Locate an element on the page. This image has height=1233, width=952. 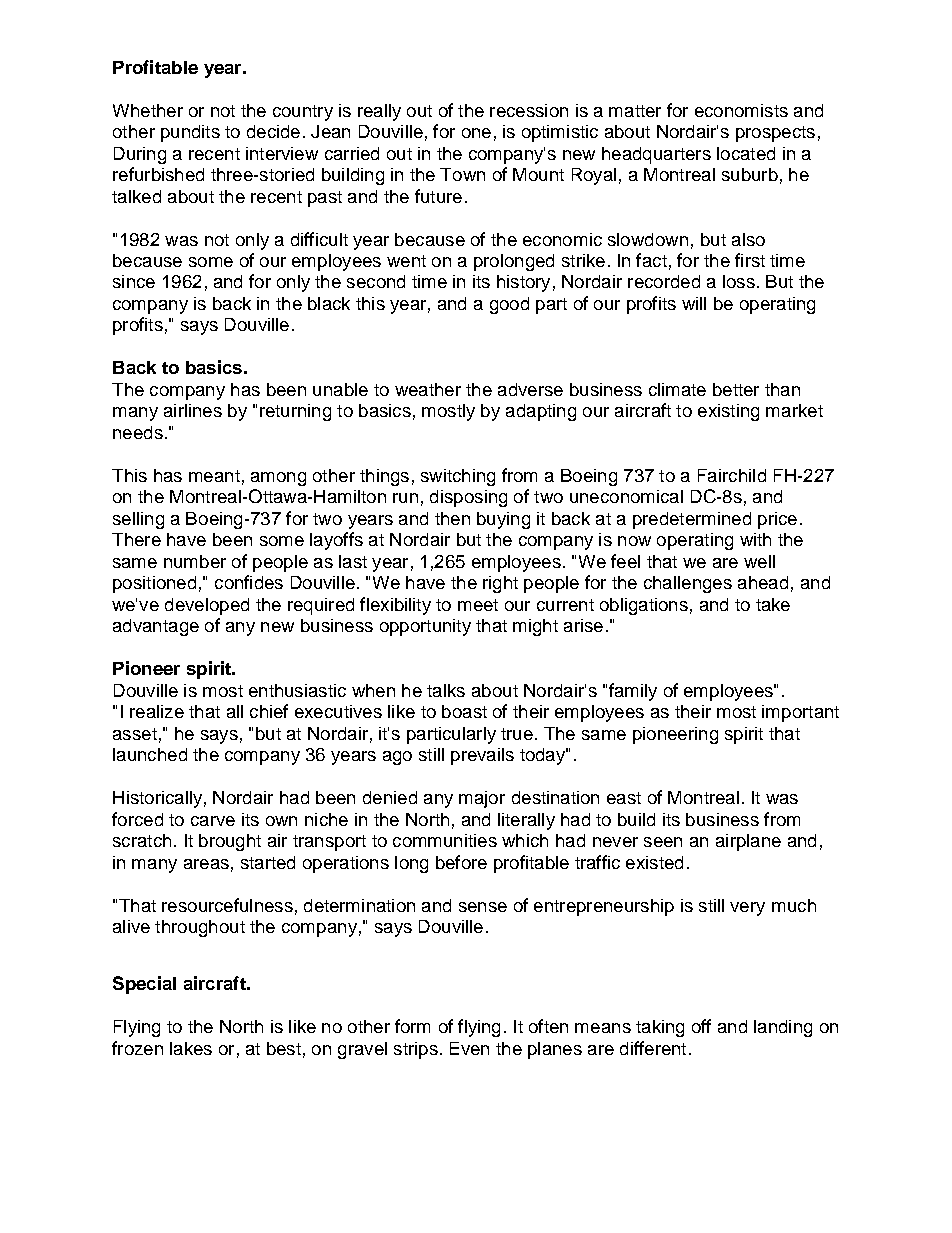
number is located at coordinates (195, 561).
